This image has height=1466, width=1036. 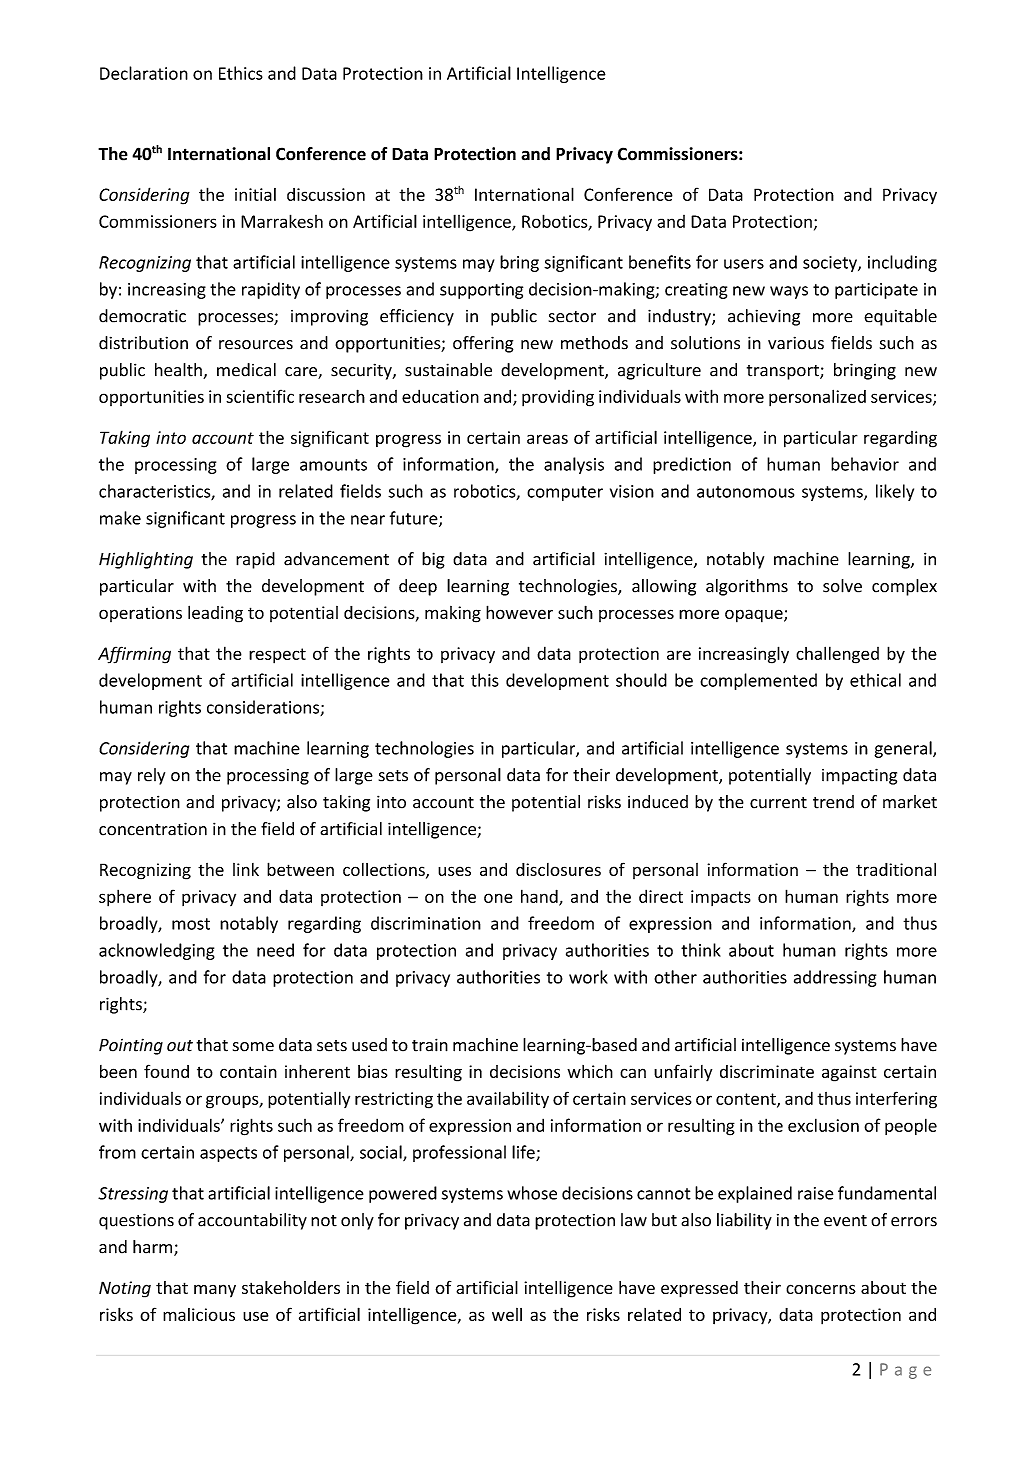 What do you see at coordinates (784, 372) in the image?
I see `transport` at bounding box center [784, 372].
